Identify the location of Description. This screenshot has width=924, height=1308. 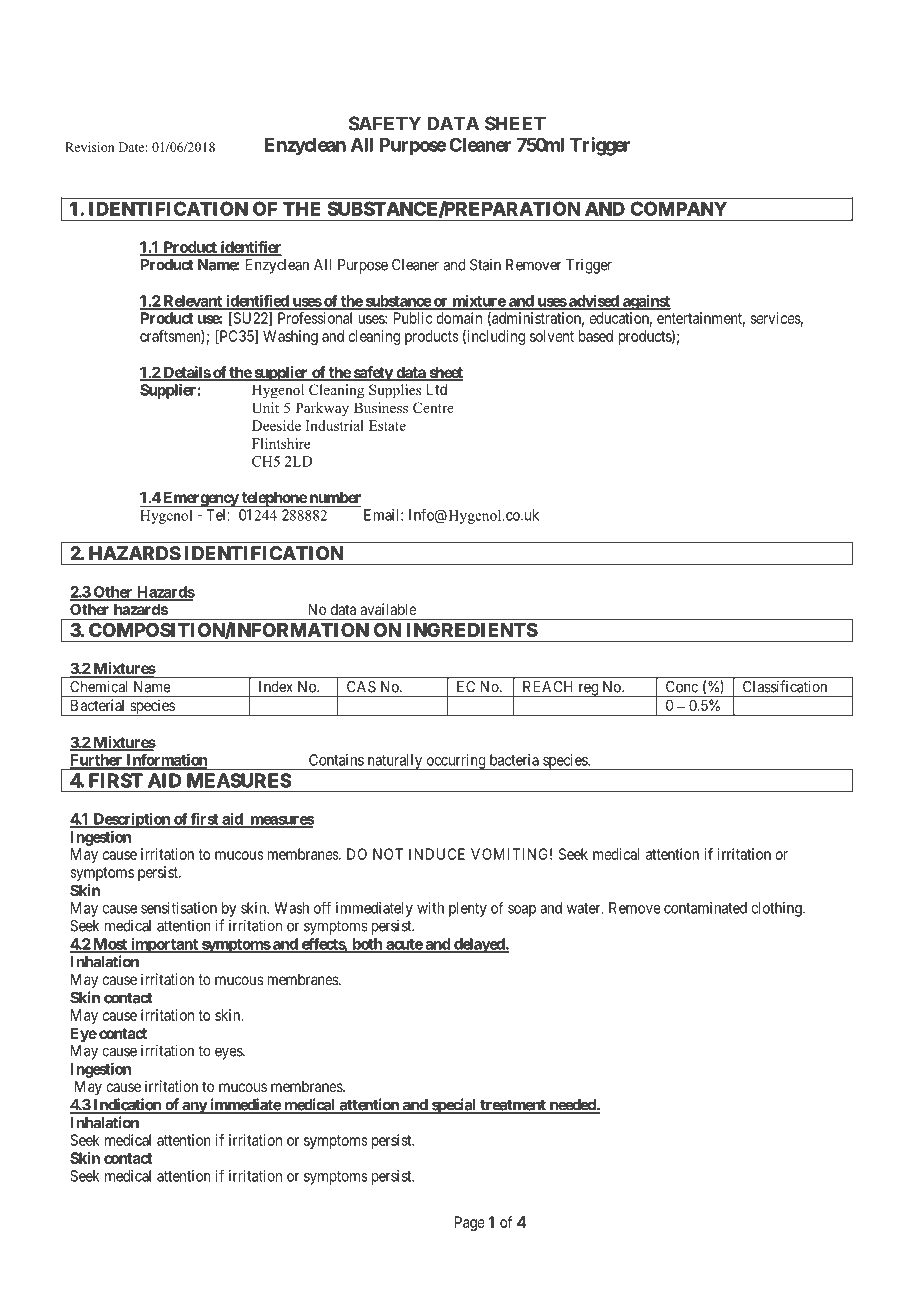
(131, 820).
